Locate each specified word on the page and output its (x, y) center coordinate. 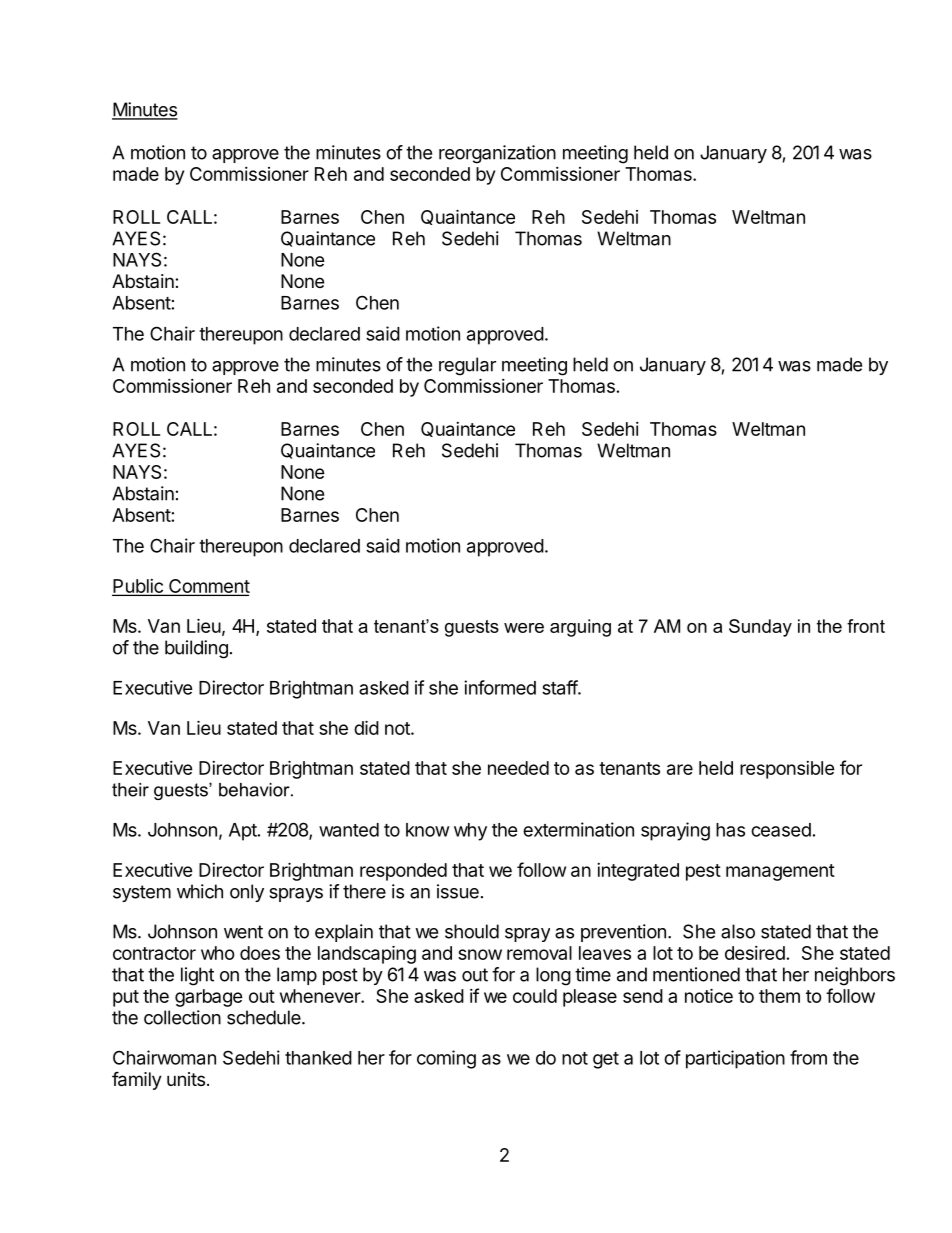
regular (467, 366)
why (470, 832)
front (866, 626)
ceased (781, 830)
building (196, 649)
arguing (580, 628)
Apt (244, 832)
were (524, 628)
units (186, 1079)
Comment (208, 587)
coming (446, 1059)
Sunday (760, 628)
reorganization (497, 154)
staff (560, 687)
